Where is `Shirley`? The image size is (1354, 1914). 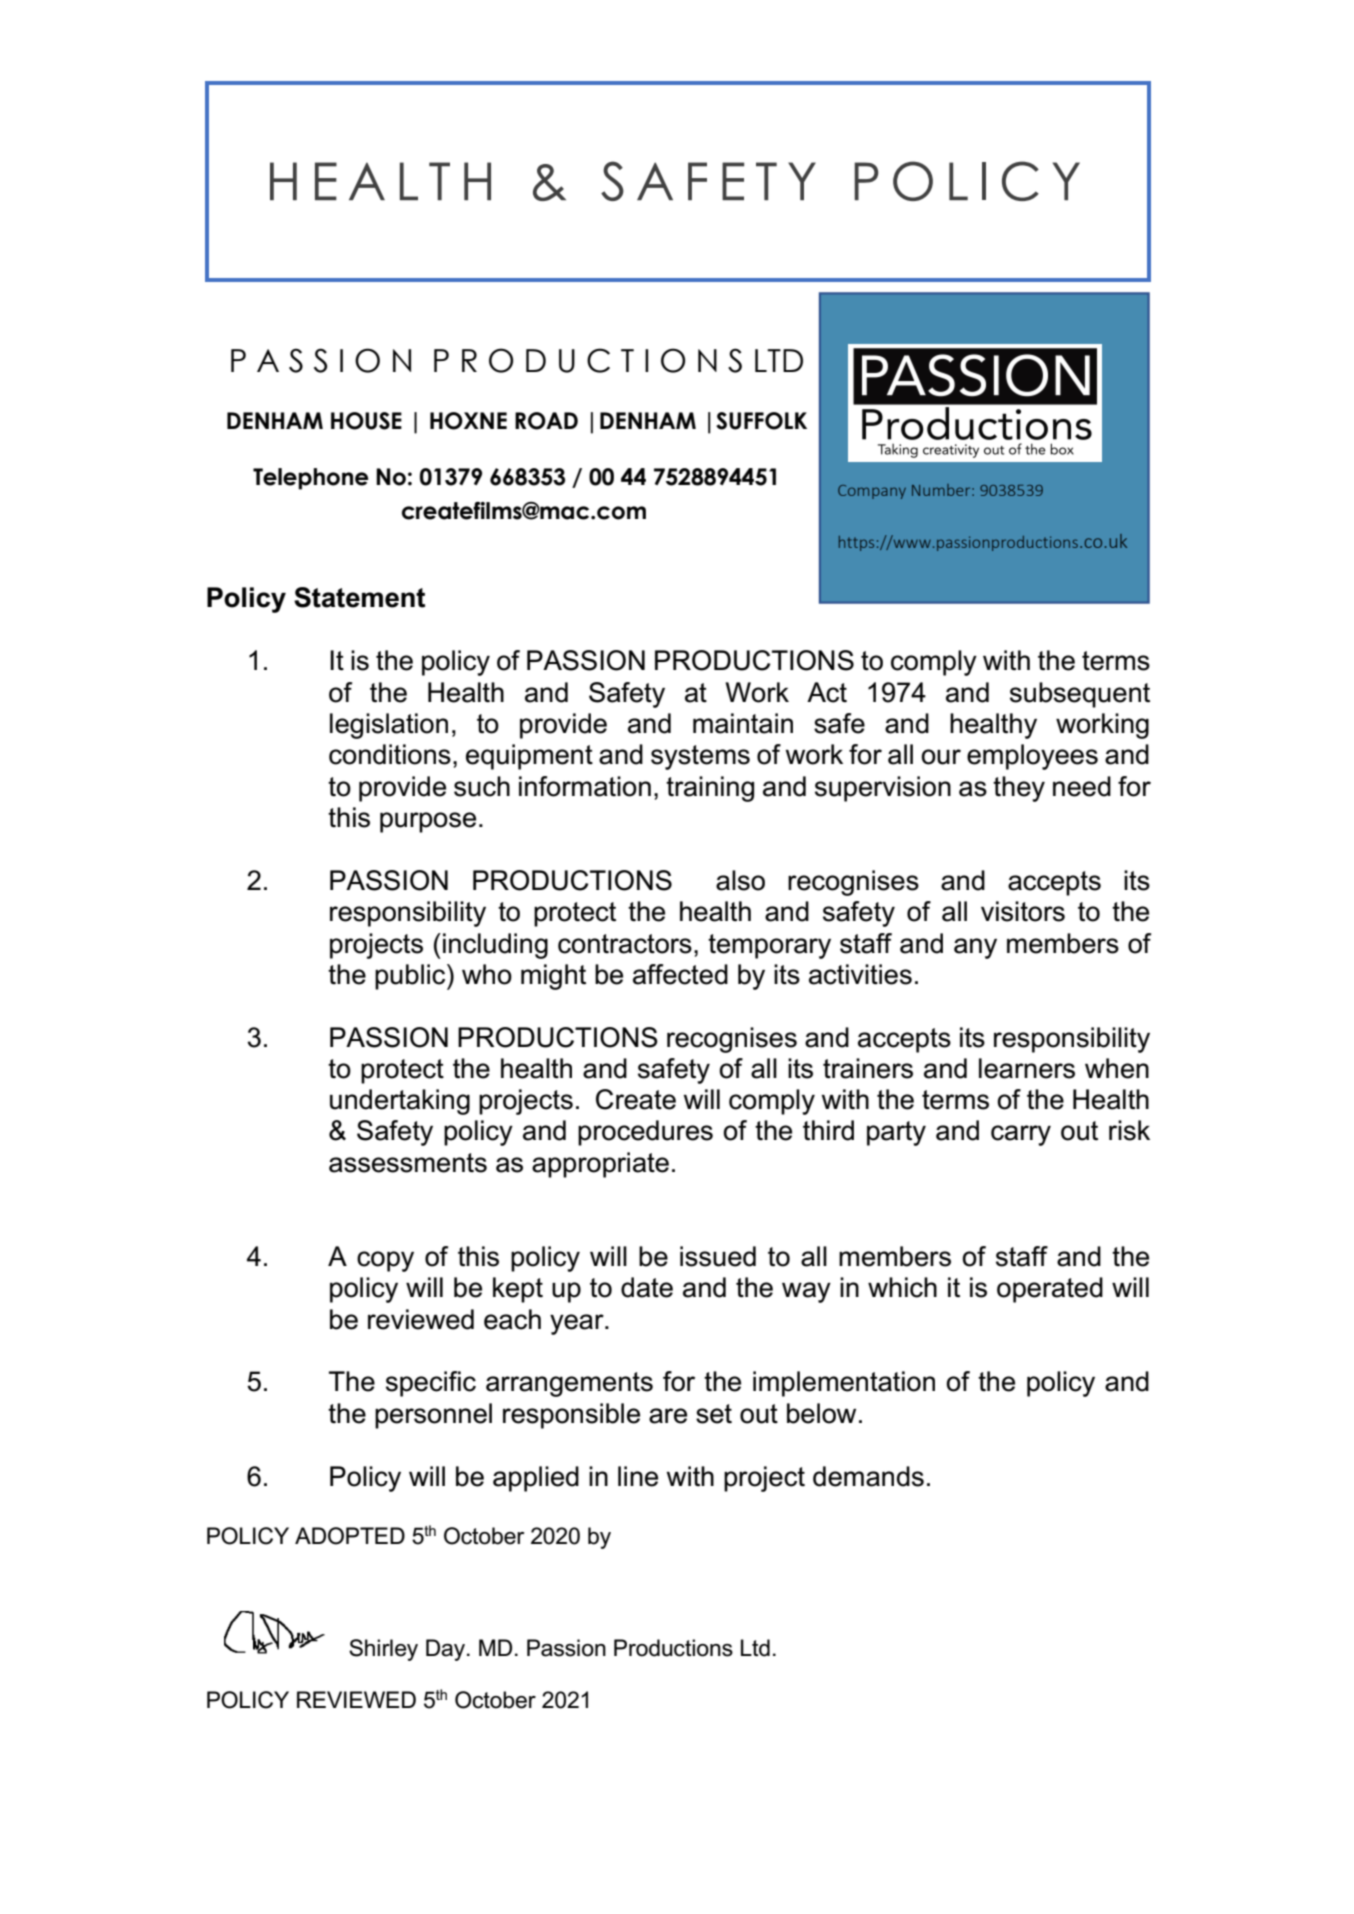 Shirley is located at coordinates (383, 1650).
